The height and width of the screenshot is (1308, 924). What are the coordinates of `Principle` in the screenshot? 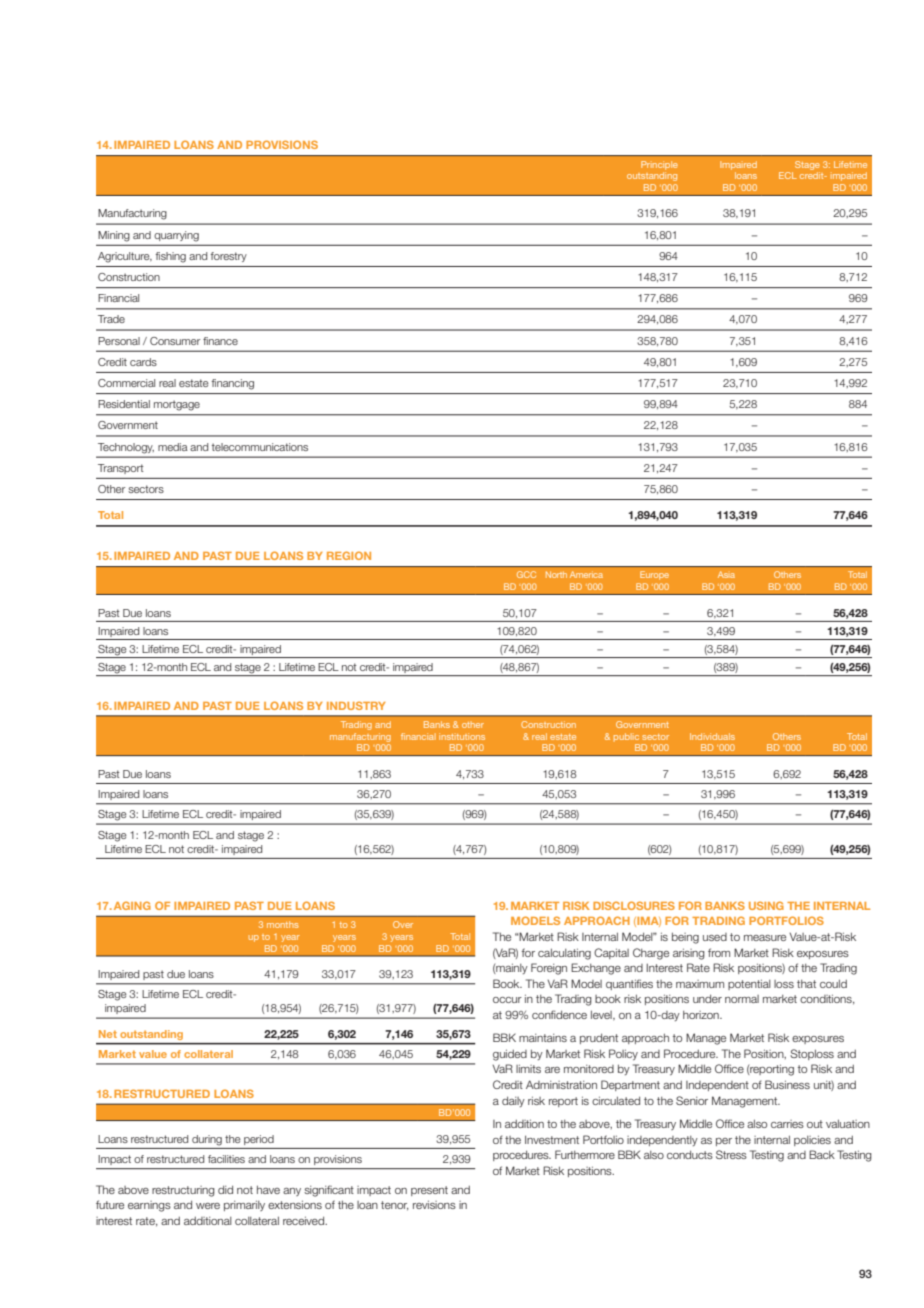 It's located at (659, 165).
